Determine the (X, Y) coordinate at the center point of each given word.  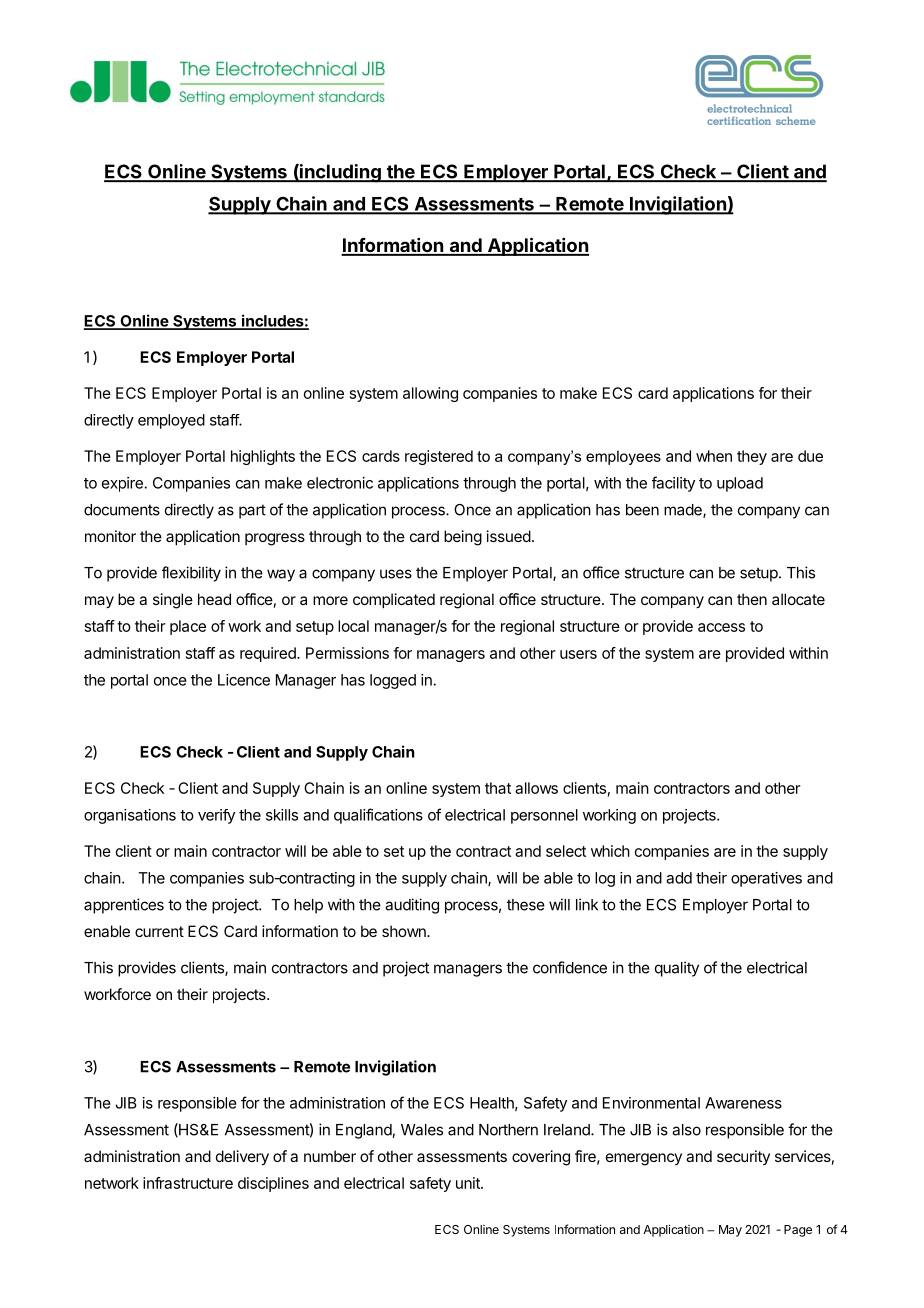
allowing (430, 394)
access (721, 627)
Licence (244, 680)
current (159, 931)
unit (469, 1183)
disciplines (273, 1184)
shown (405, 931)
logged (393, 681)
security (743, 1157)
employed (171, 421)
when (714, 456)
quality (677, 969)
